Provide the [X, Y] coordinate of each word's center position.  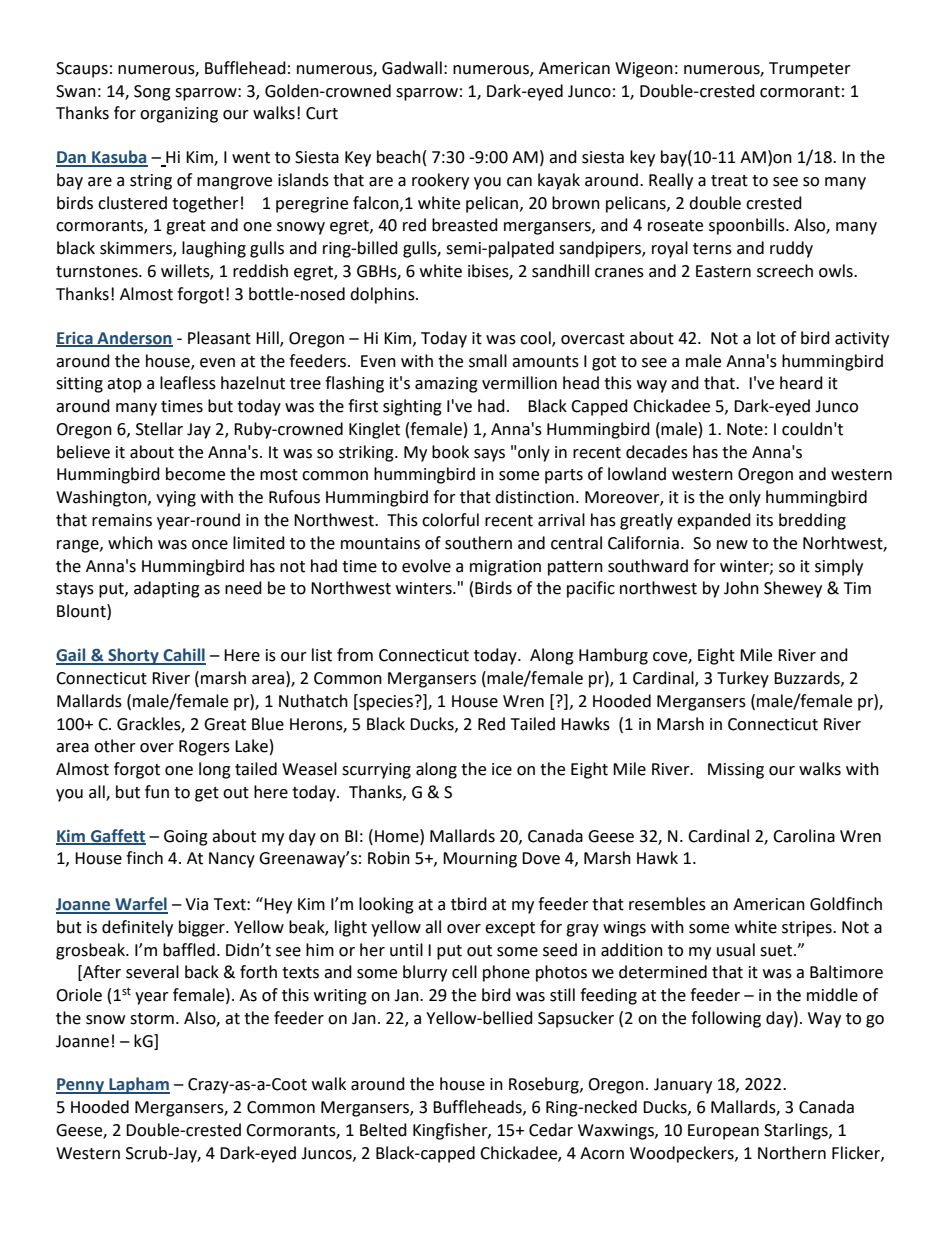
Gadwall [412, 68]
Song [152, 93]
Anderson [134, 338]
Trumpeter [810, 70]
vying [176, 499]
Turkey [743, 679]
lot [766, 338]
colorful [450, 520]
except [510, 929]
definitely [137, 928]
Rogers [204, 748]
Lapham [138, 1085]
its [765, 520]
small [488, 361]
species [386, 702]
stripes [808, 929]
